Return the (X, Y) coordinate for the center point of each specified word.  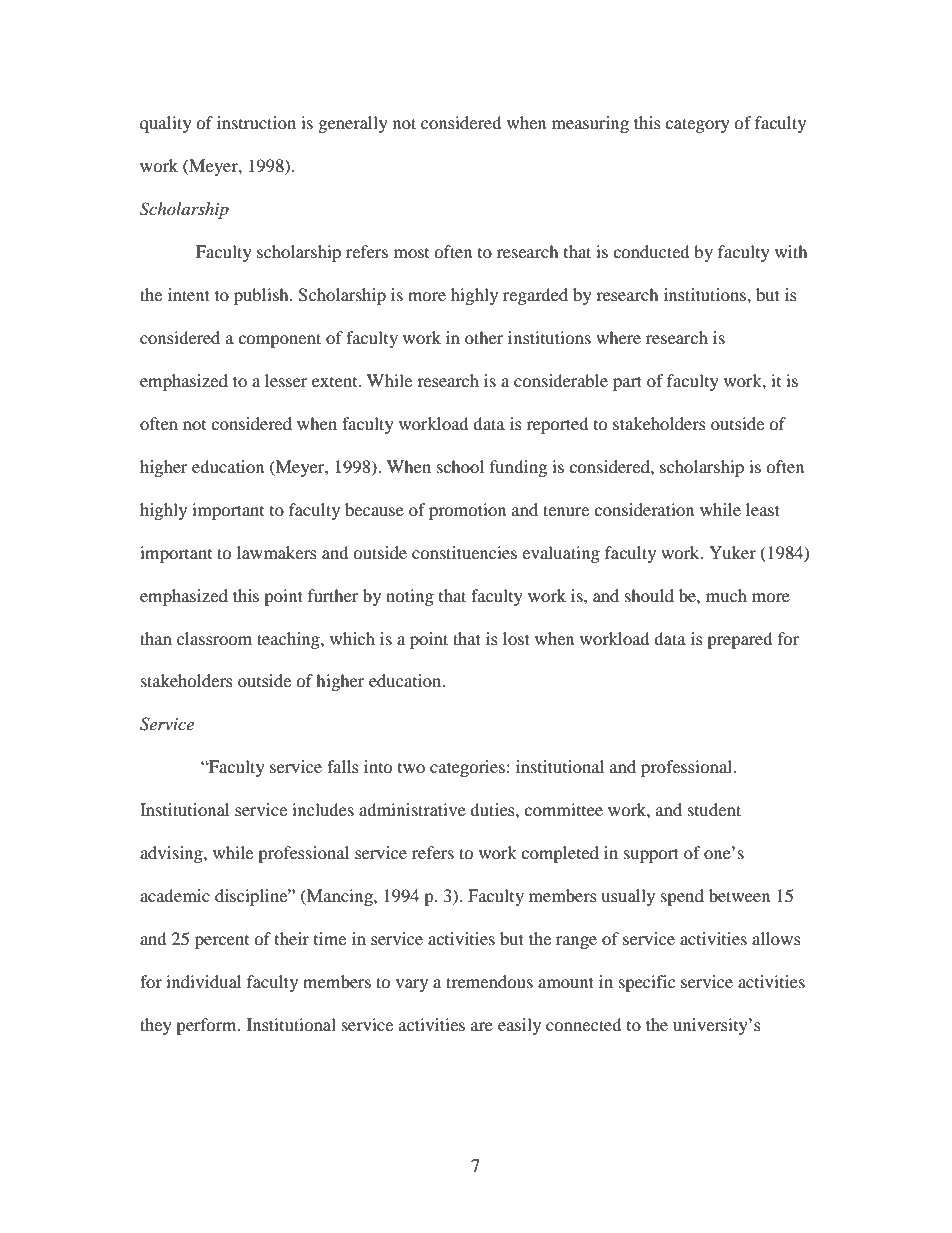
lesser (286, 380)
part (627, 383)
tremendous (489, 981)
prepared (739, 640)
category (697, 125)
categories (467, 768)
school (460, 466)
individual (203, 981)
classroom (214, 638)
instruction (256, 122)
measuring (590, 124)
